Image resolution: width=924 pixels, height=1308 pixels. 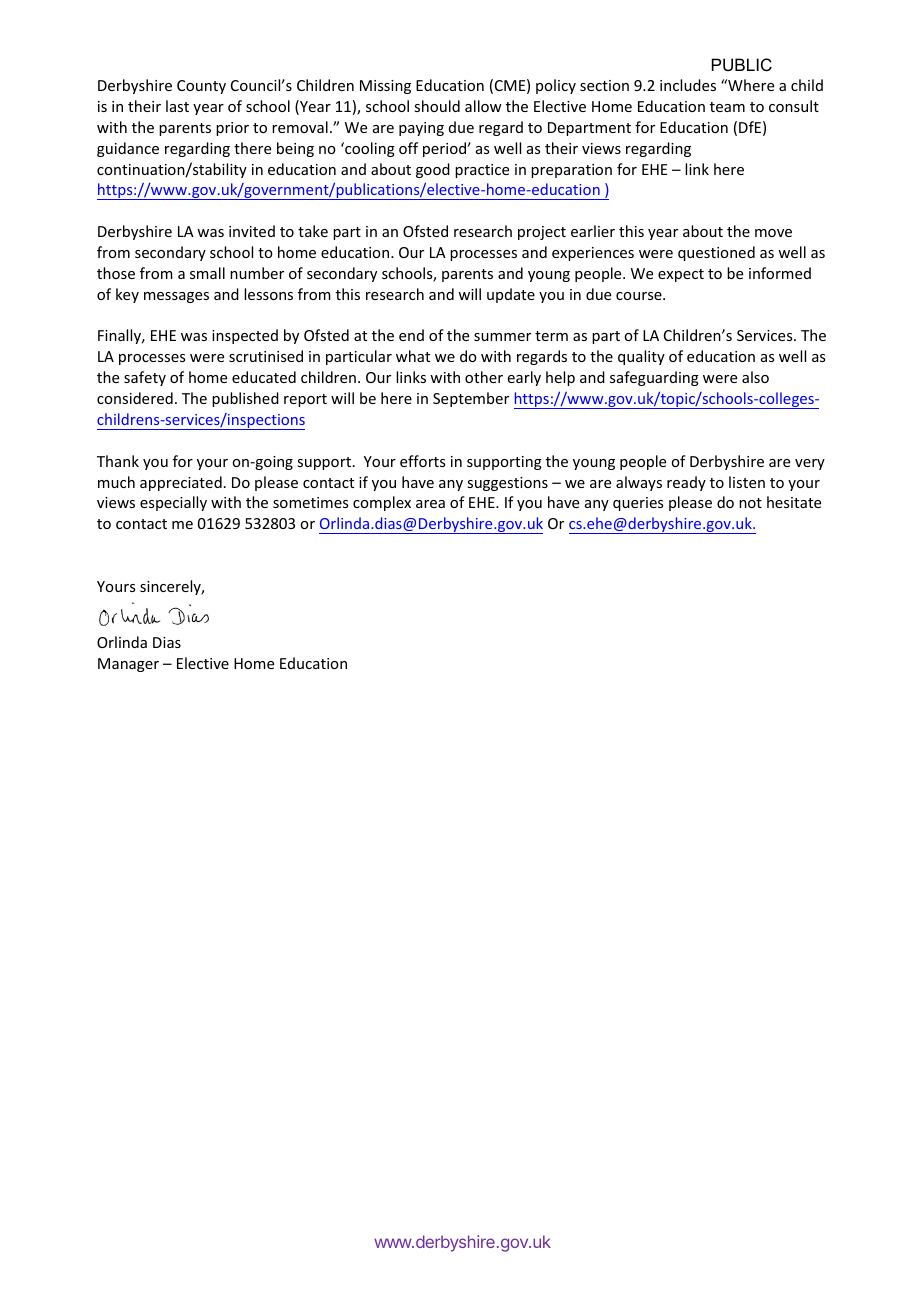 What do you see at coordinates (430, 504) in the document?
I see `area` at bounding box center [430, 504].
